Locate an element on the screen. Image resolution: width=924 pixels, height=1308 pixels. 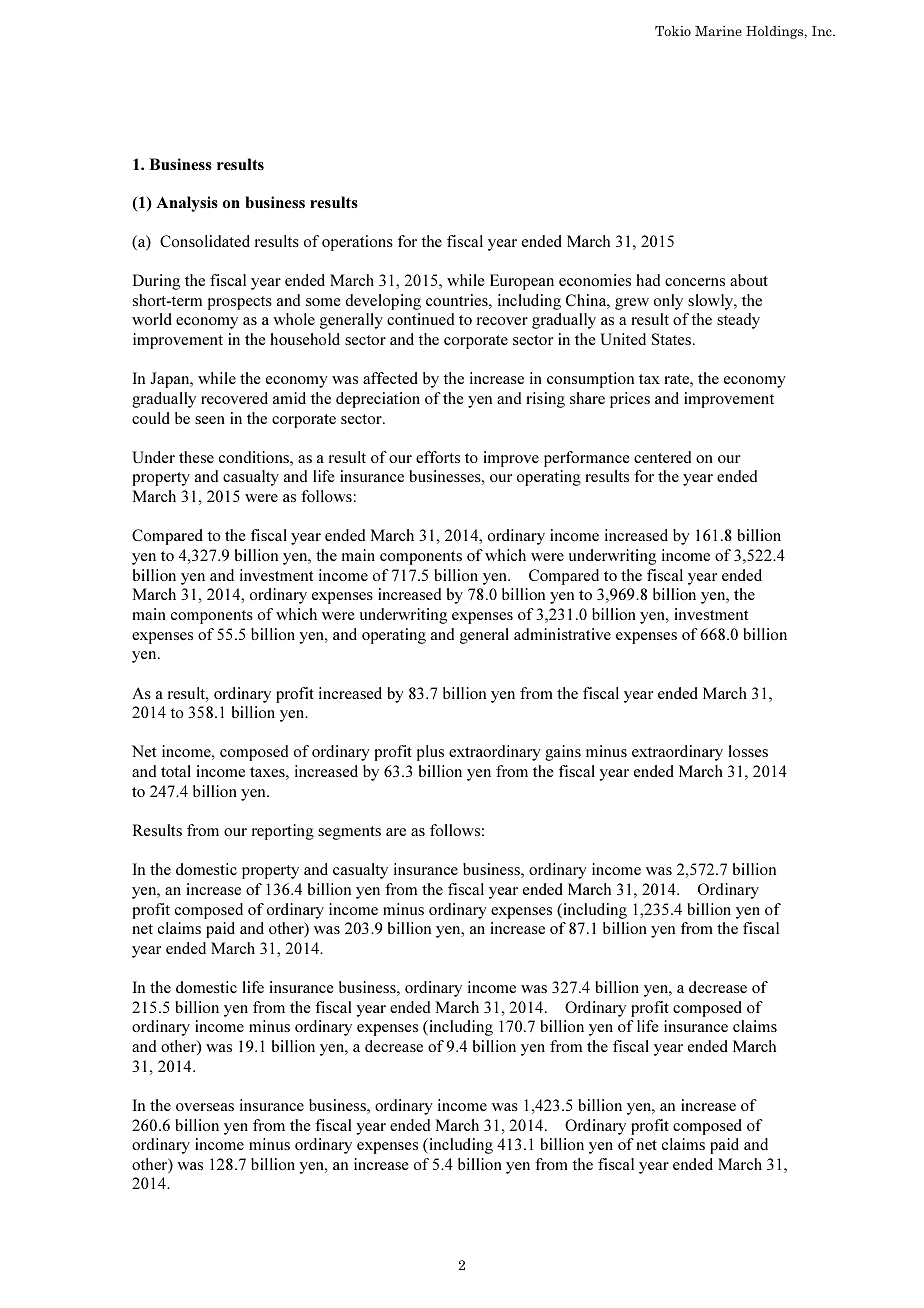
operations is located at coordinates (357, 243).
